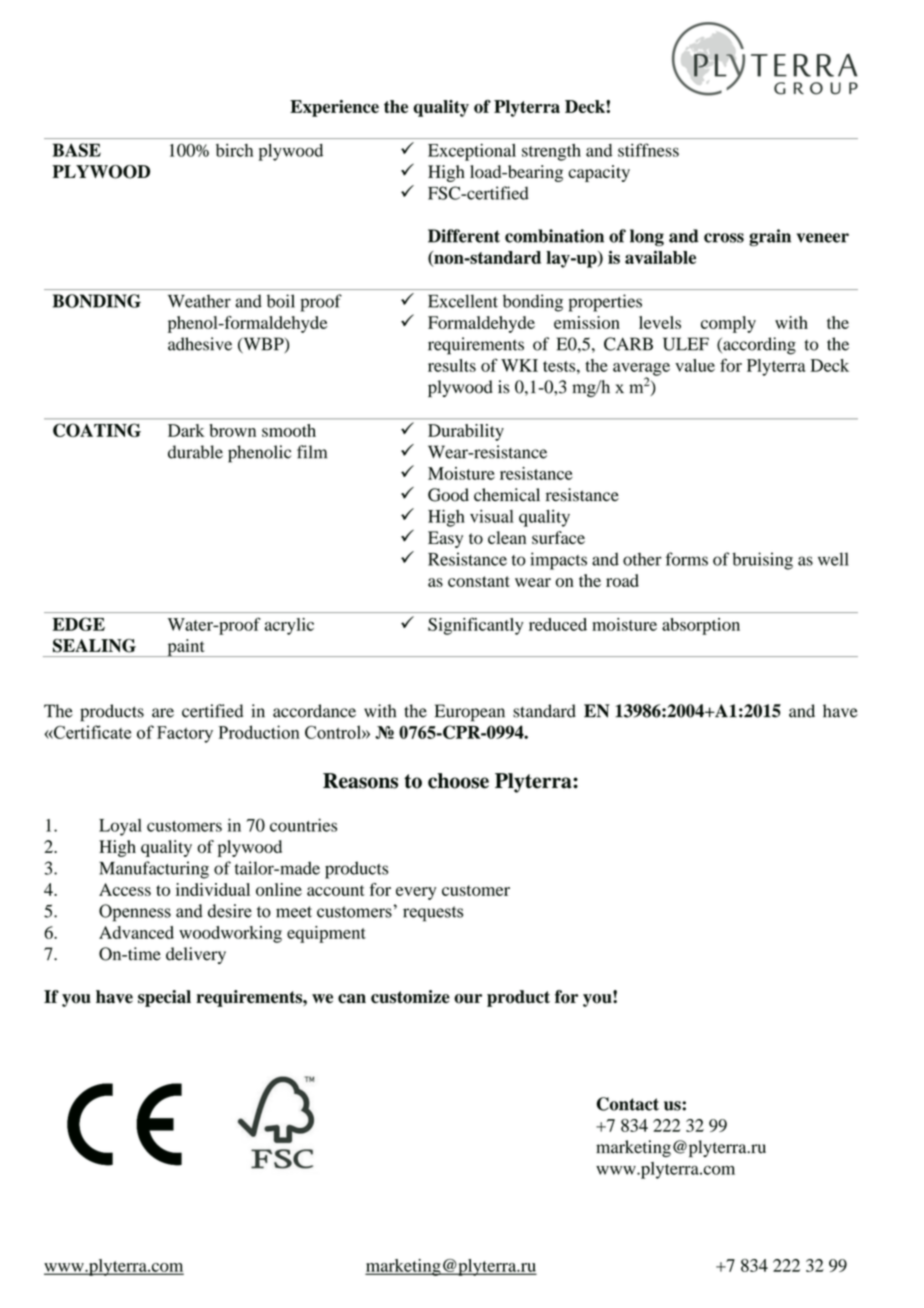 The width and height of the screenshot is (924, 1308). Describe the element at coordinates (648, 150) in the screenshot. I see `stiffness` at that location.
